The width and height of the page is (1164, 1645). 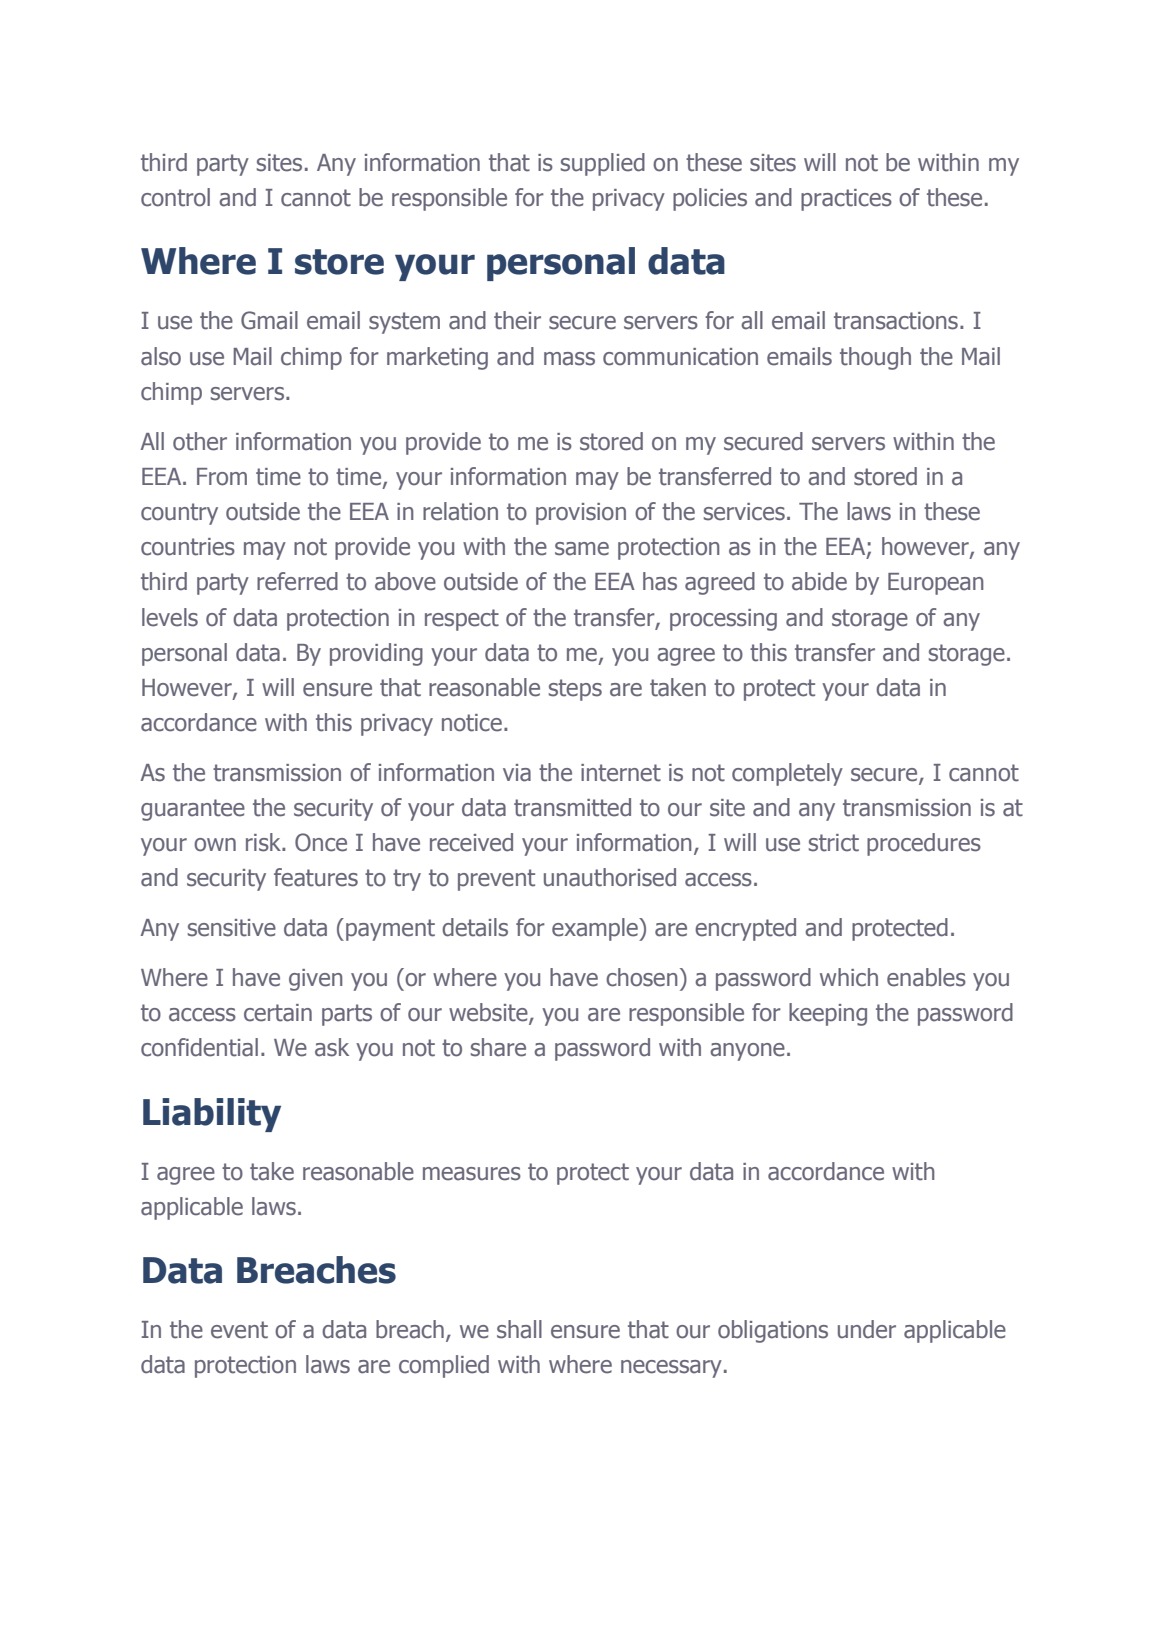 I want to click on From, so click(x=222, y=477).
